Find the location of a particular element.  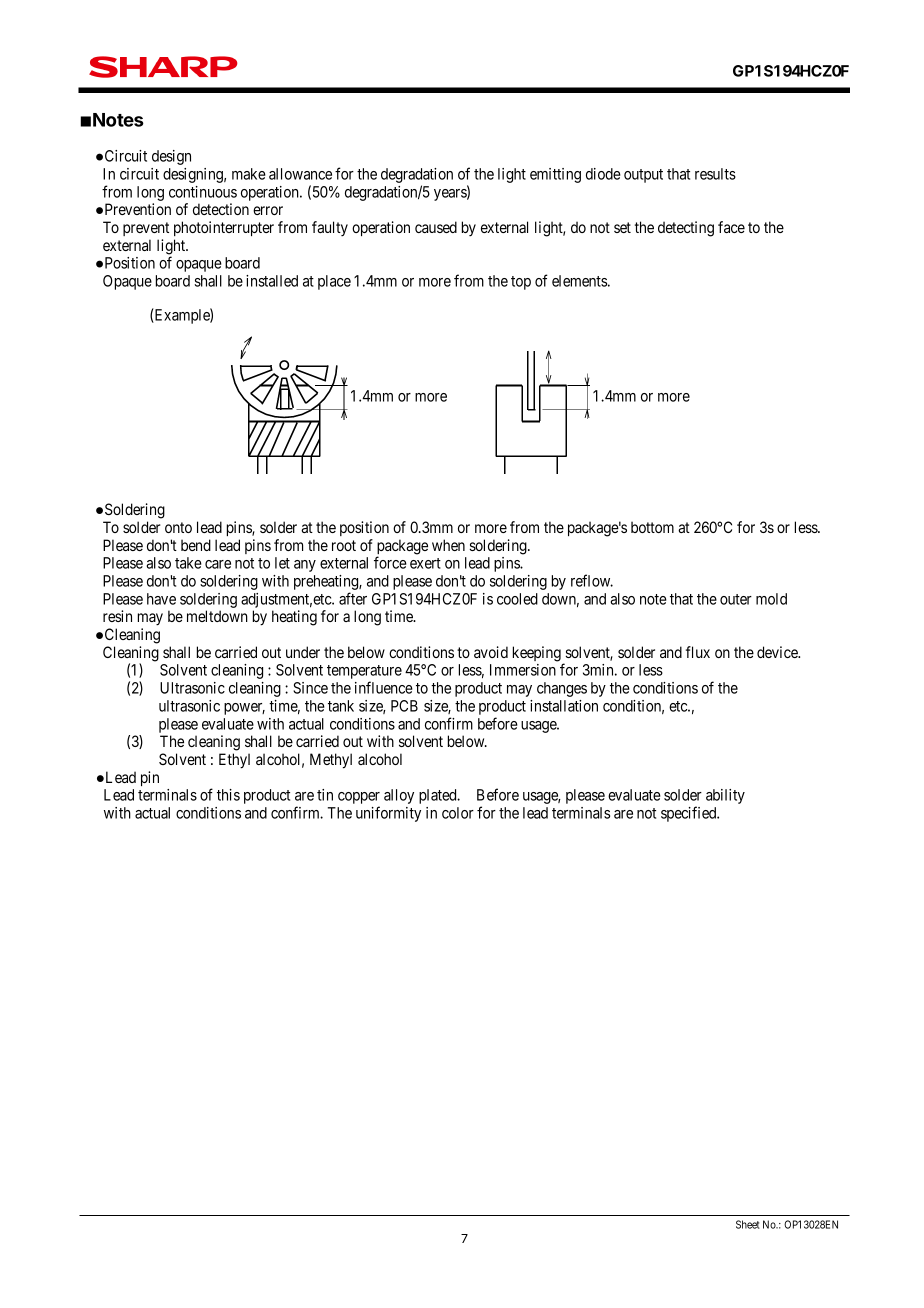

continuous is located at coordinates (203, 192).
